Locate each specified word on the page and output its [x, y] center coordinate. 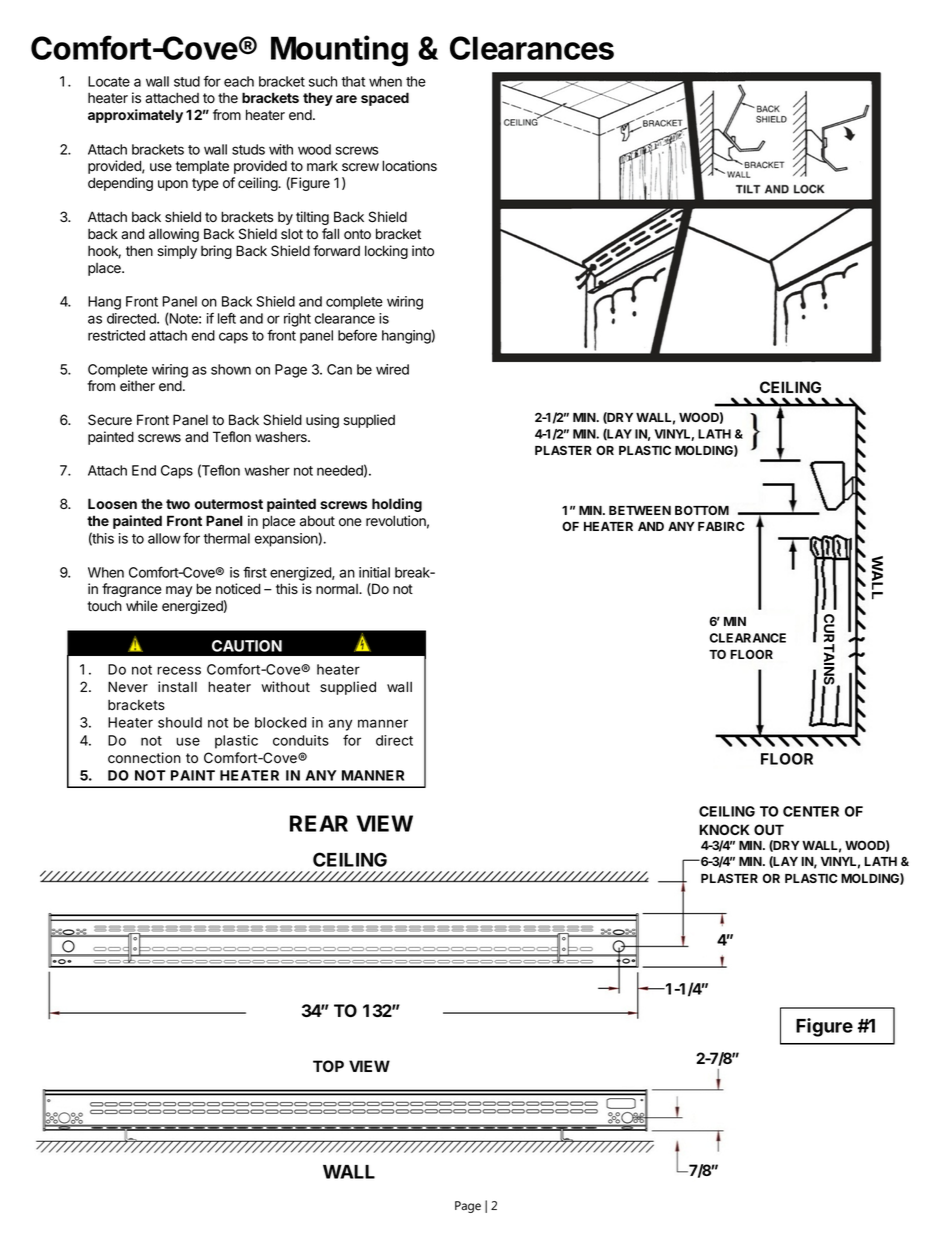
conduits [301, 740]
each [239, 81]
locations [409, 166]
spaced [385, 99]
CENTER [811, 811]
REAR [319, 823]
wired [392, 369]
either [137, 386]
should [180, 722]
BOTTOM [702, 510]
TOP [328, 1066]
